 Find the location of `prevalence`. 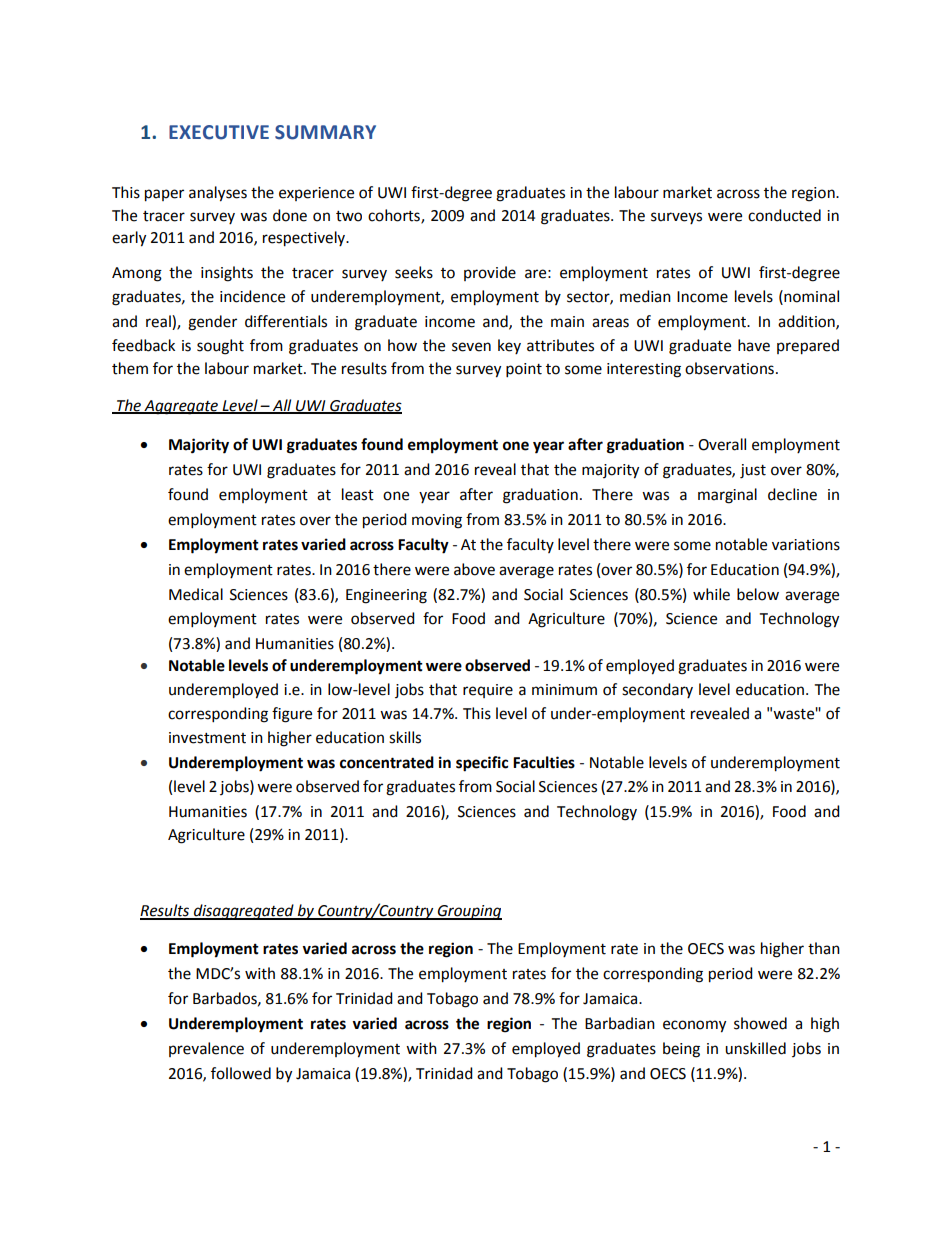

prevalence is located at coordinates (206, 1049).
